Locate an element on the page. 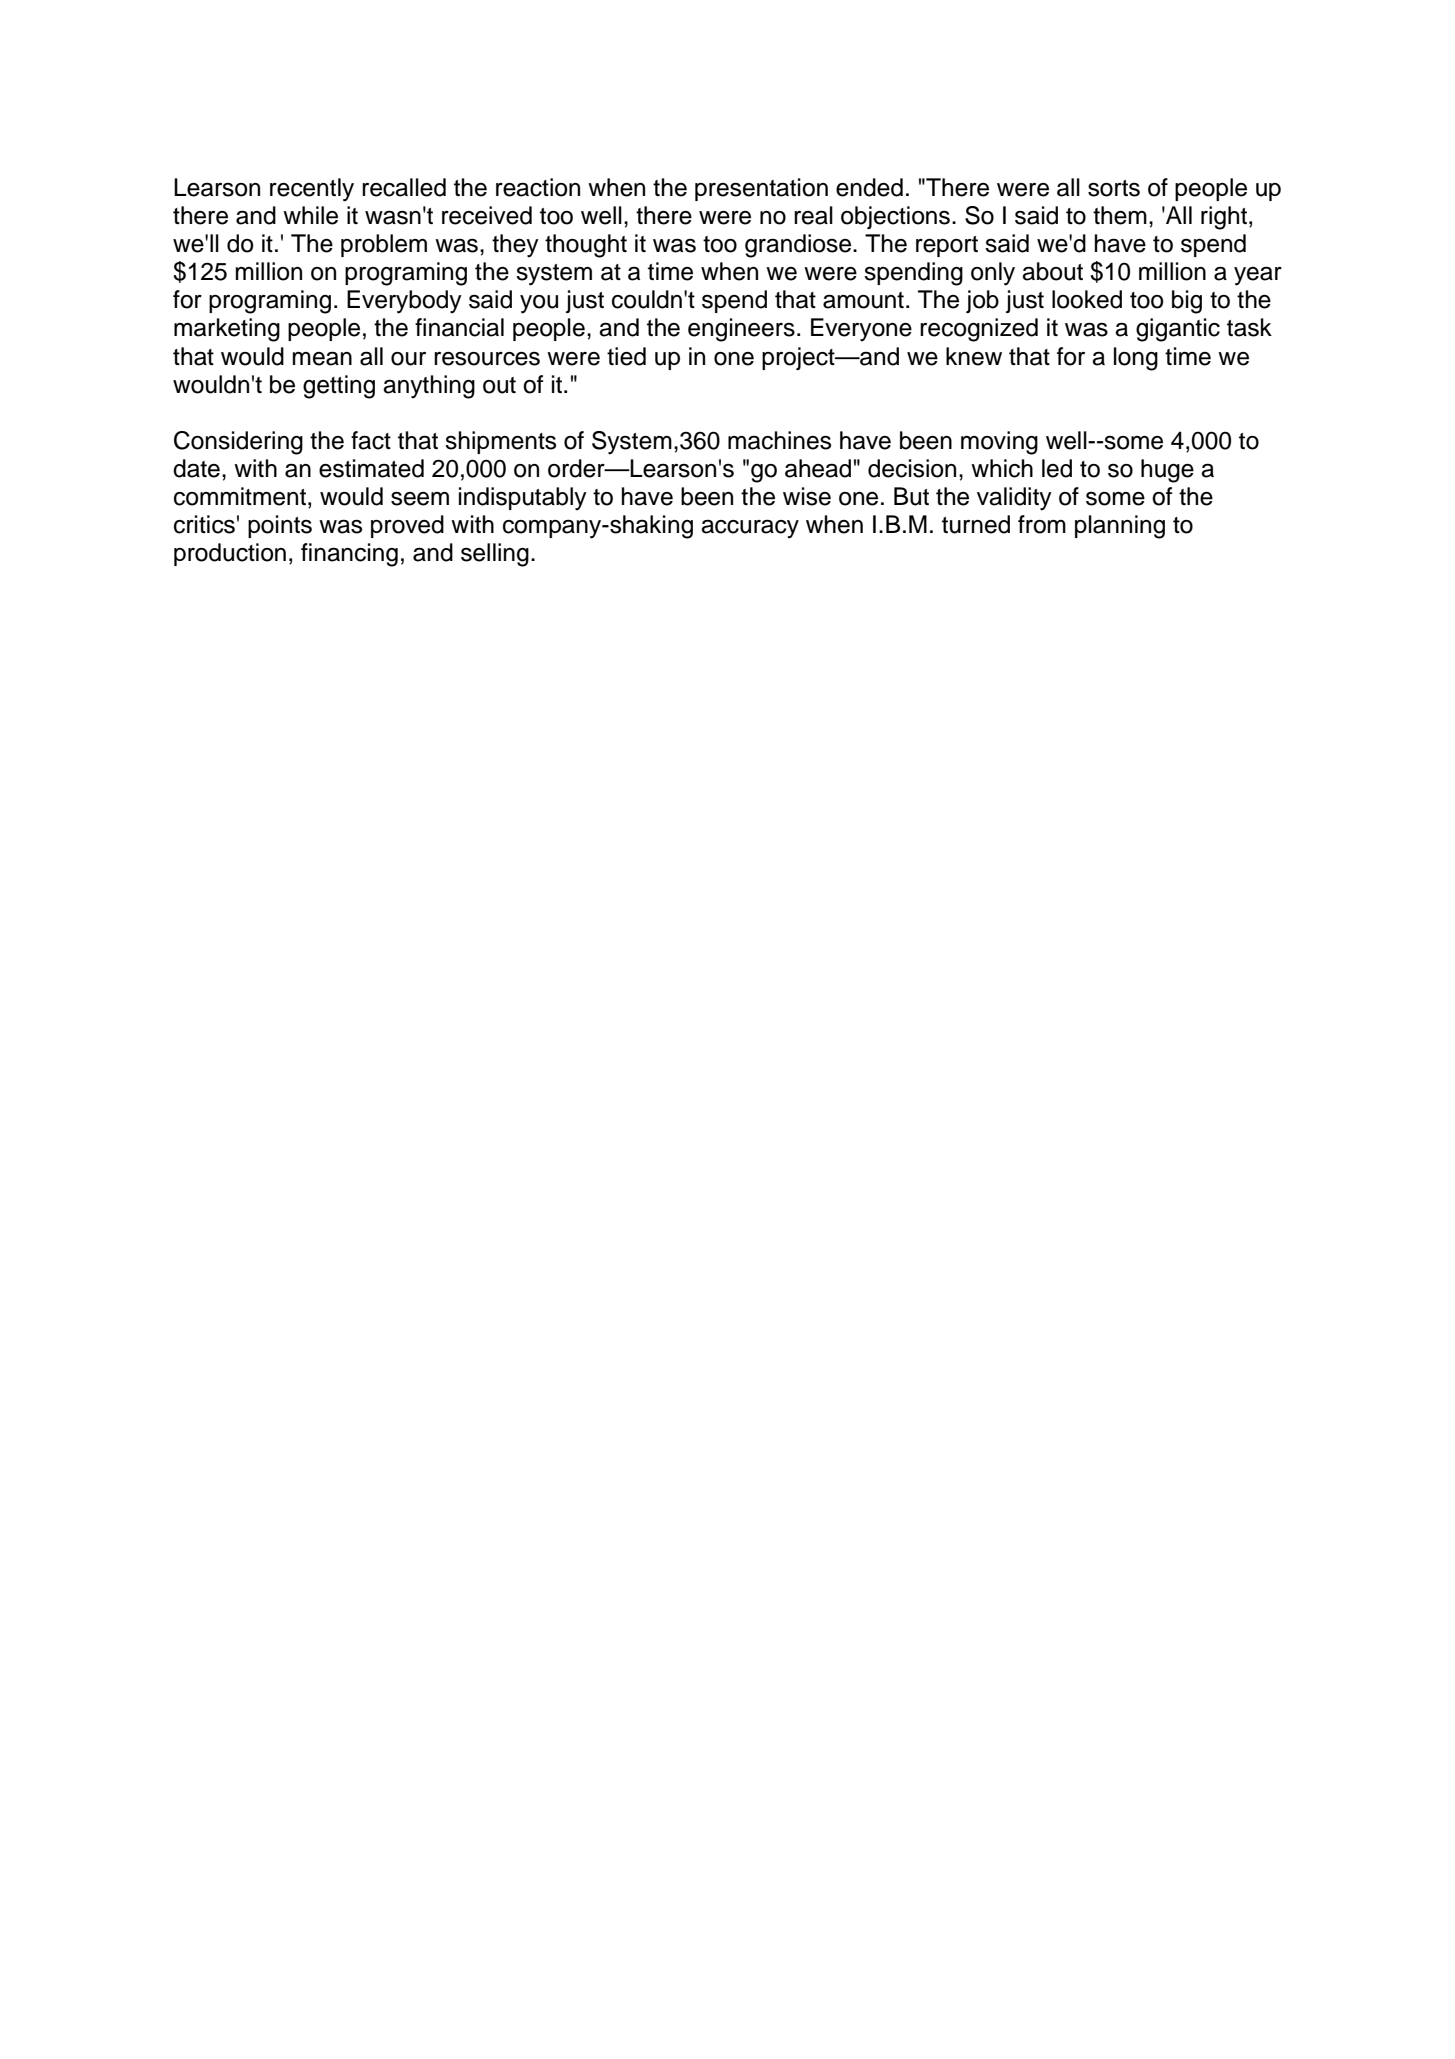 The image size is (1455, 2059). sorts is located at coordinates (1114, 188).
